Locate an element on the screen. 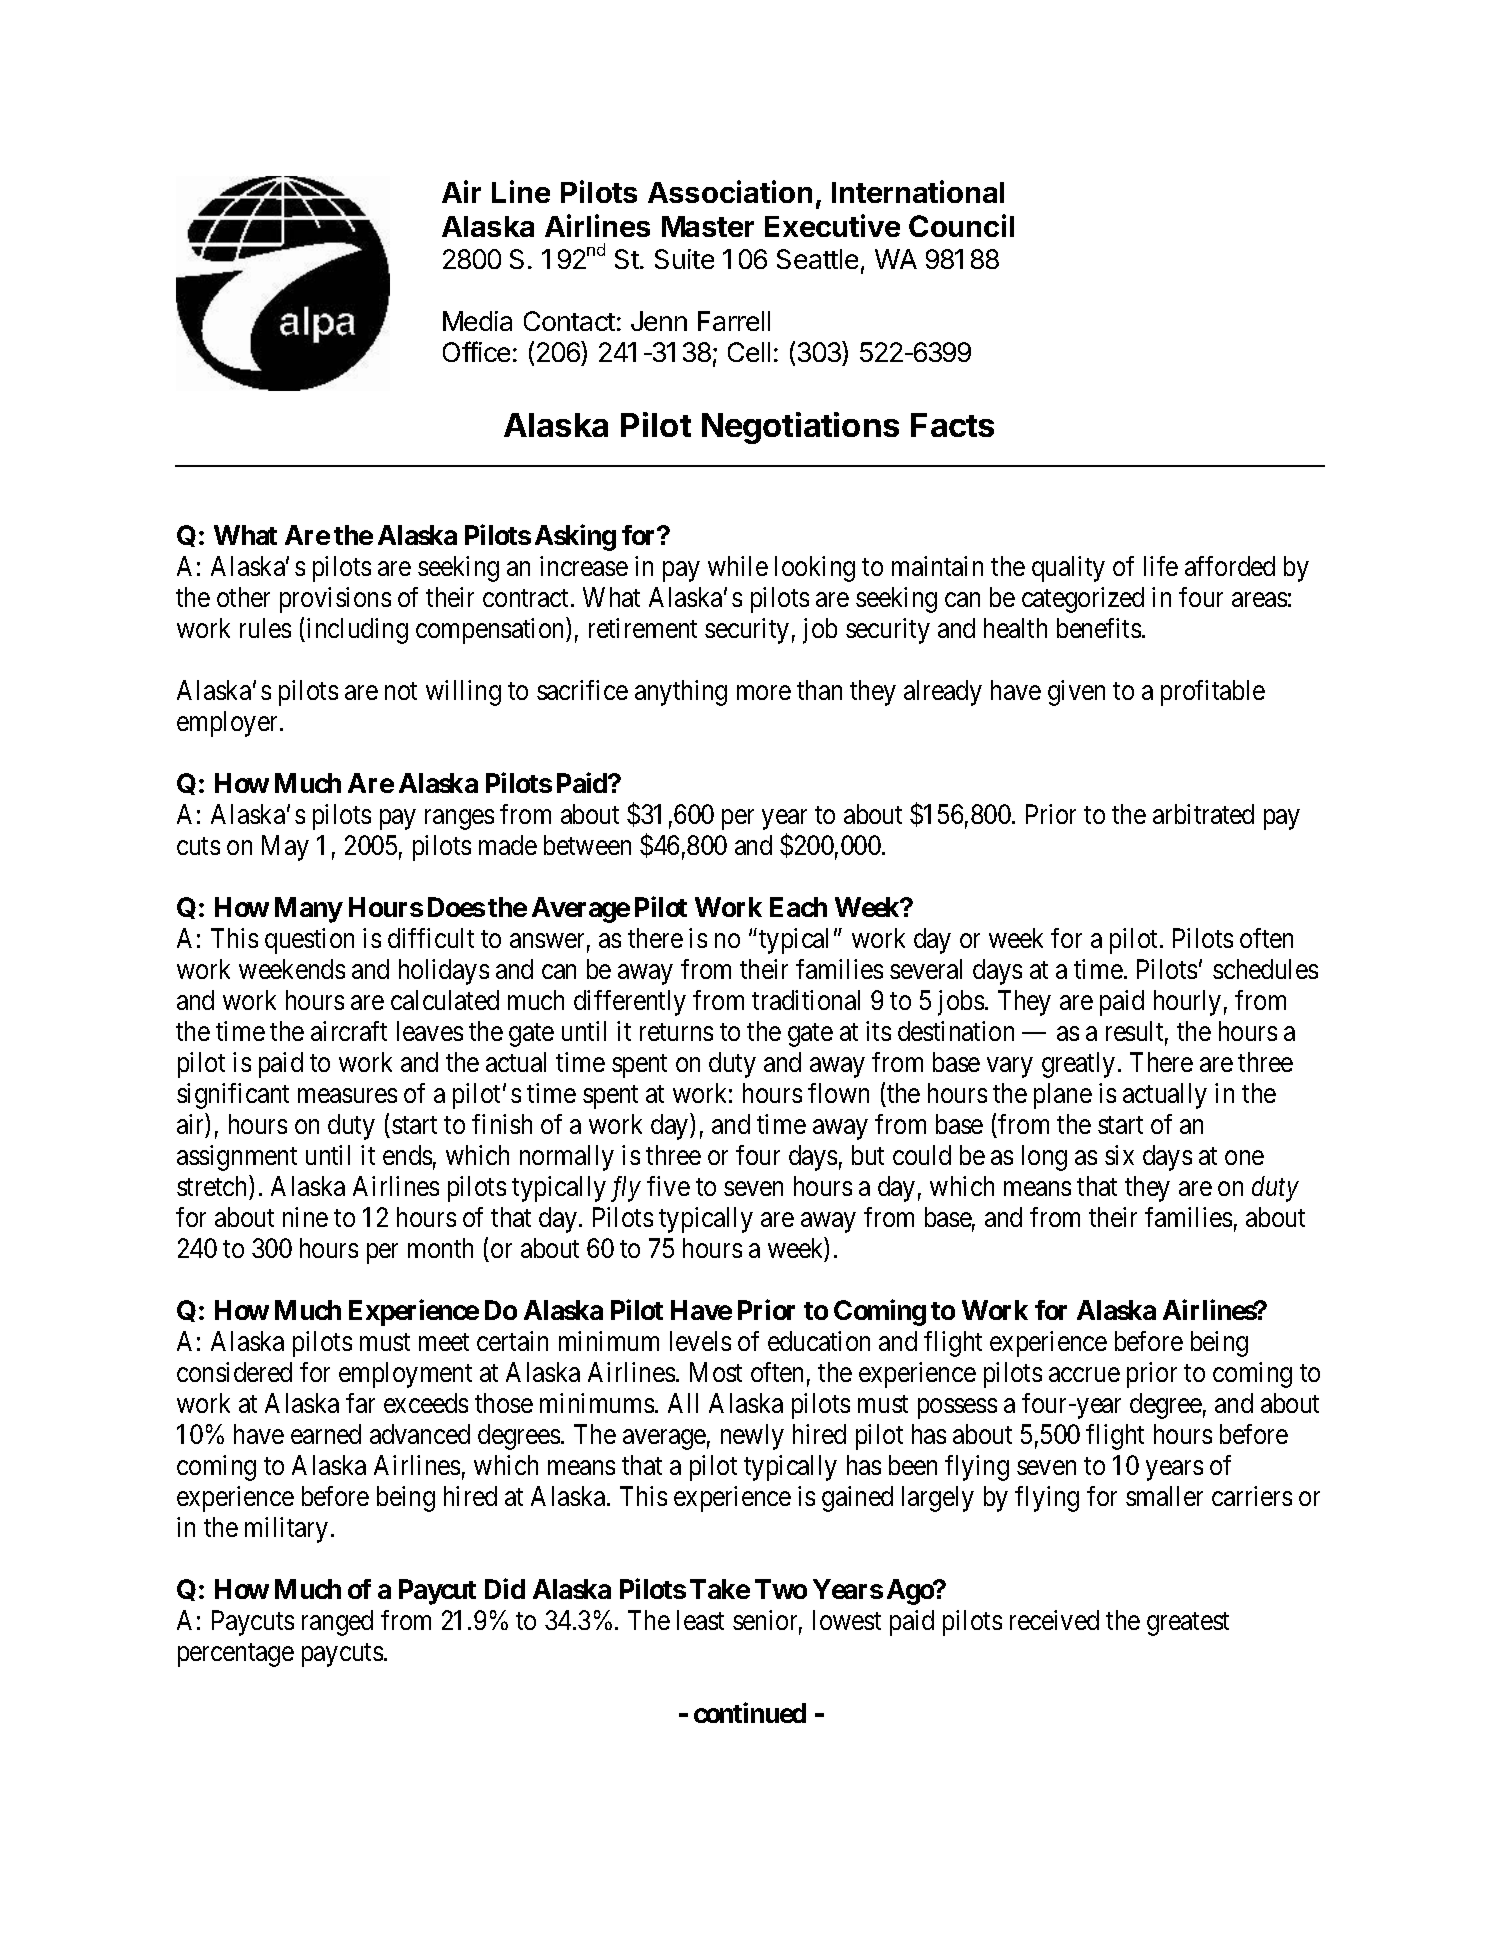  ranged is located at coordinates (337, 1623).
